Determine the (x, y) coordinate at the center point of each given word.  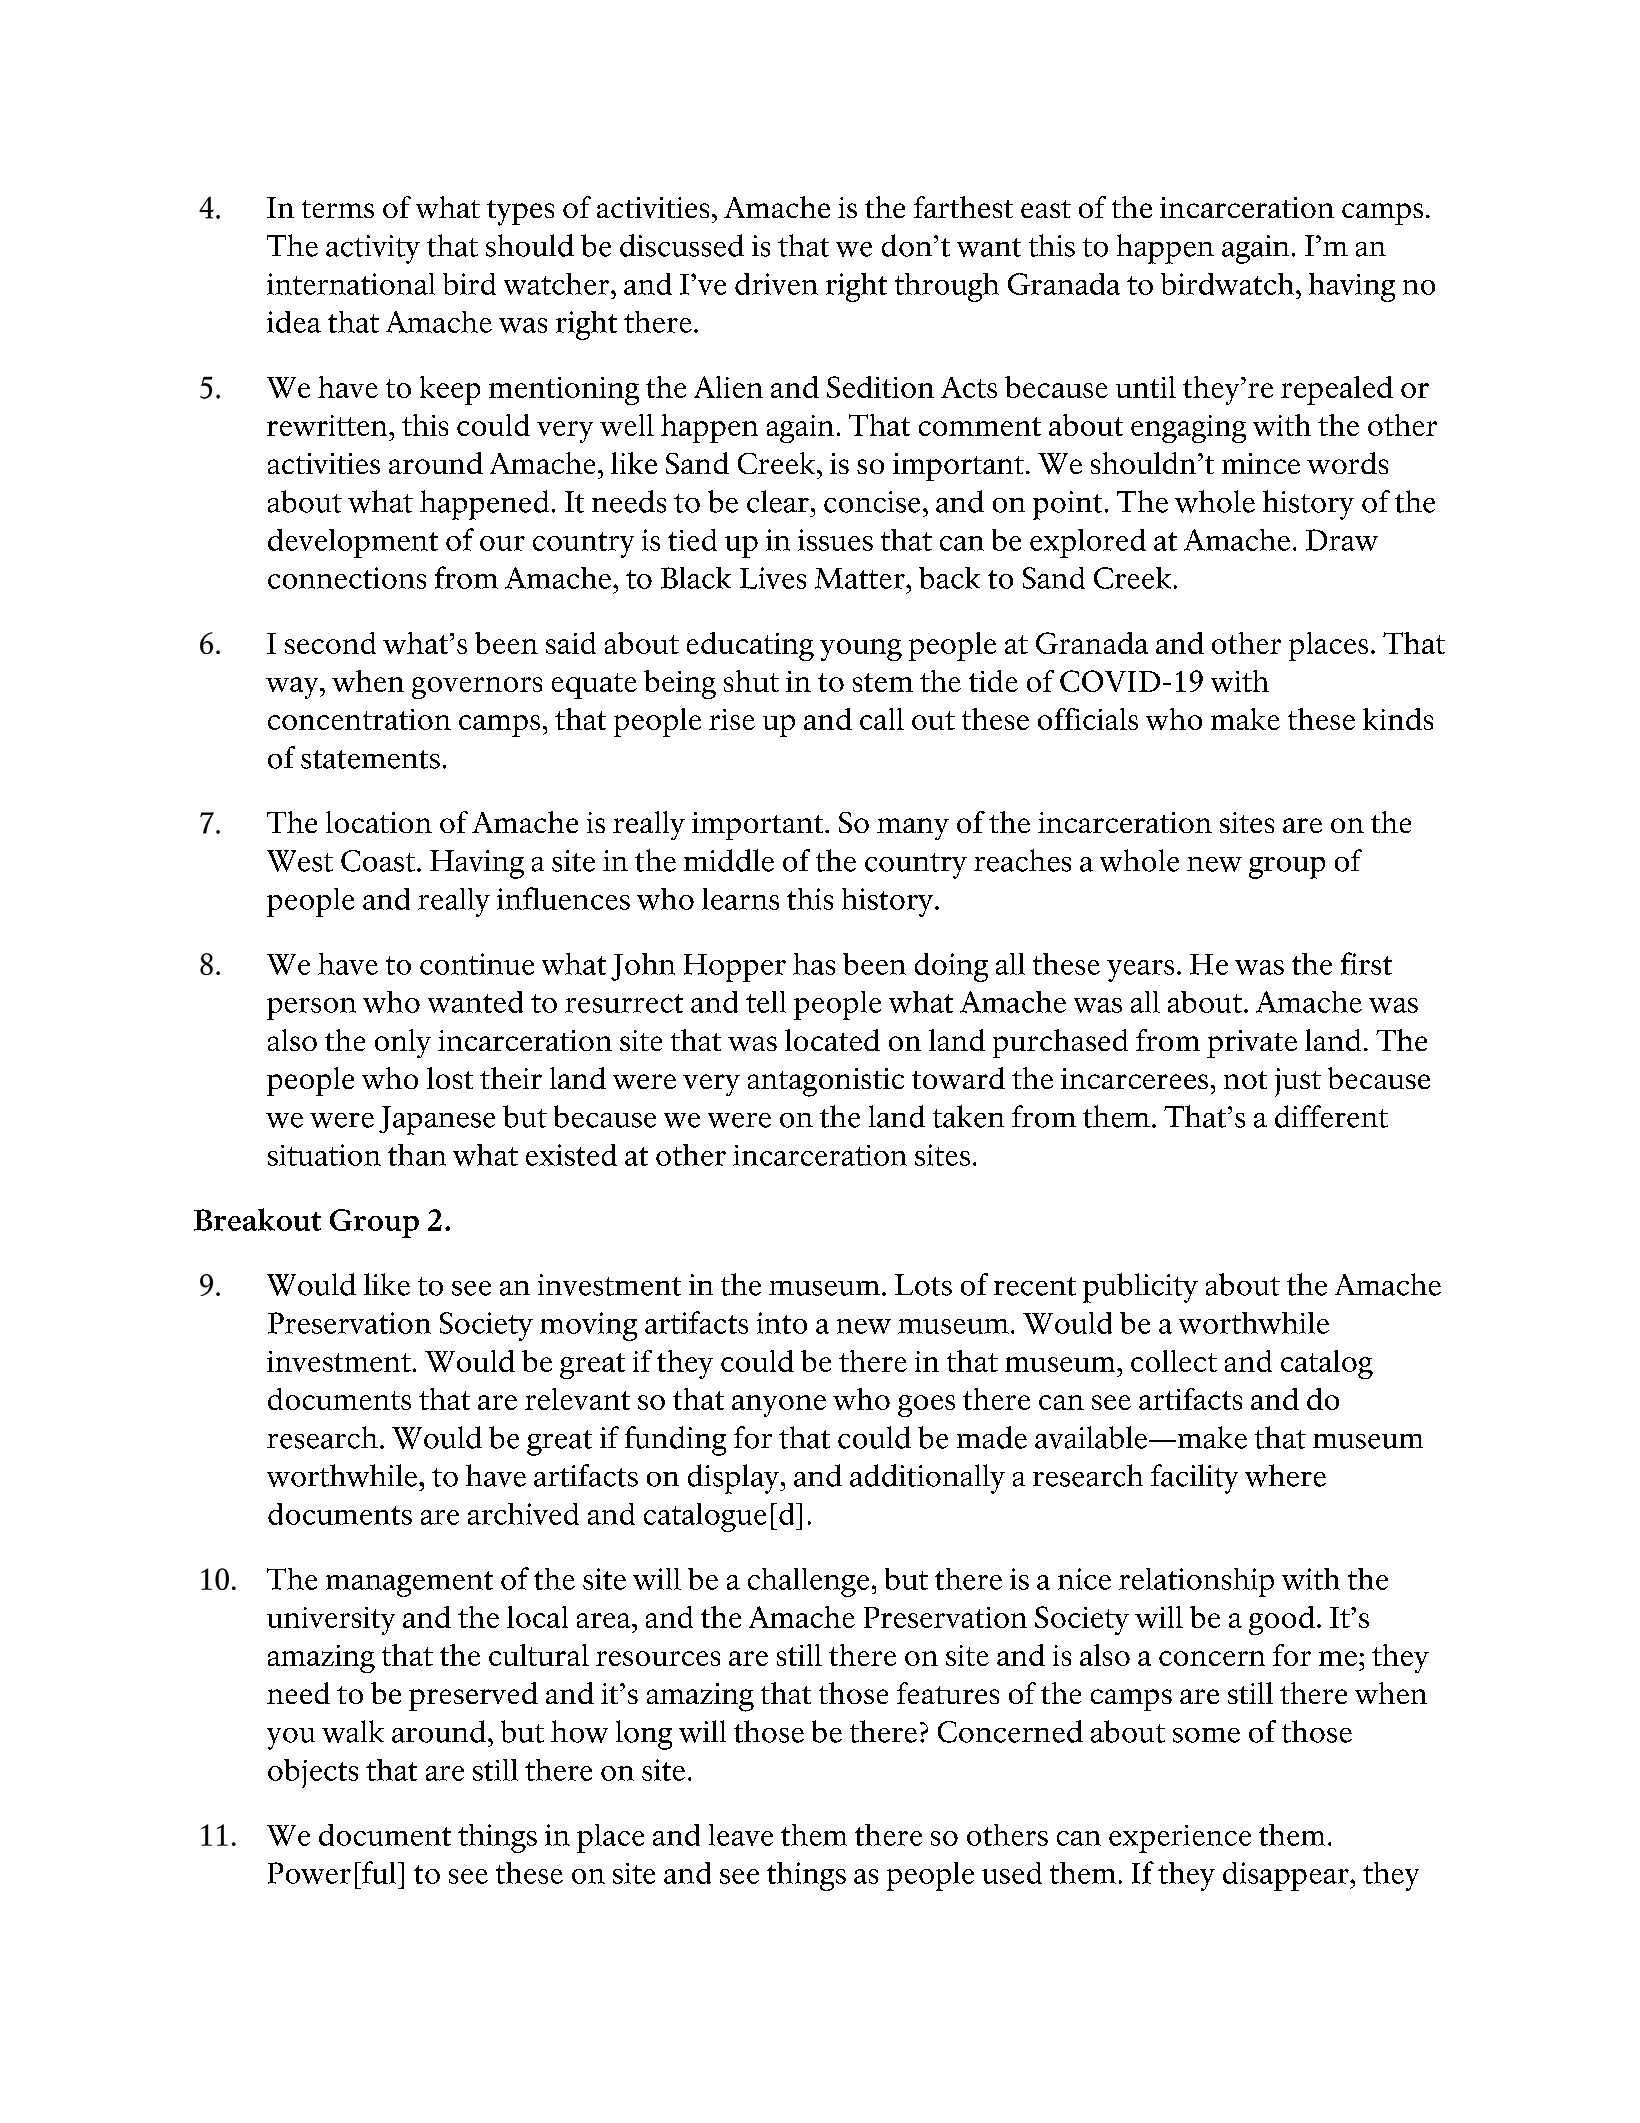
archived (523, 1514)
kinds (1398, 719)
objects (313, 1773)
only (403, 1043)
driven (776, 284)
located (832, 1040)
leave (741, 1835)
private (1252, 1044)
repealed (1337, 390)
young (861, 650)
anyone (779, 1406)
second (330, 643)
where (1285, 1475)
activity (373, 249)
